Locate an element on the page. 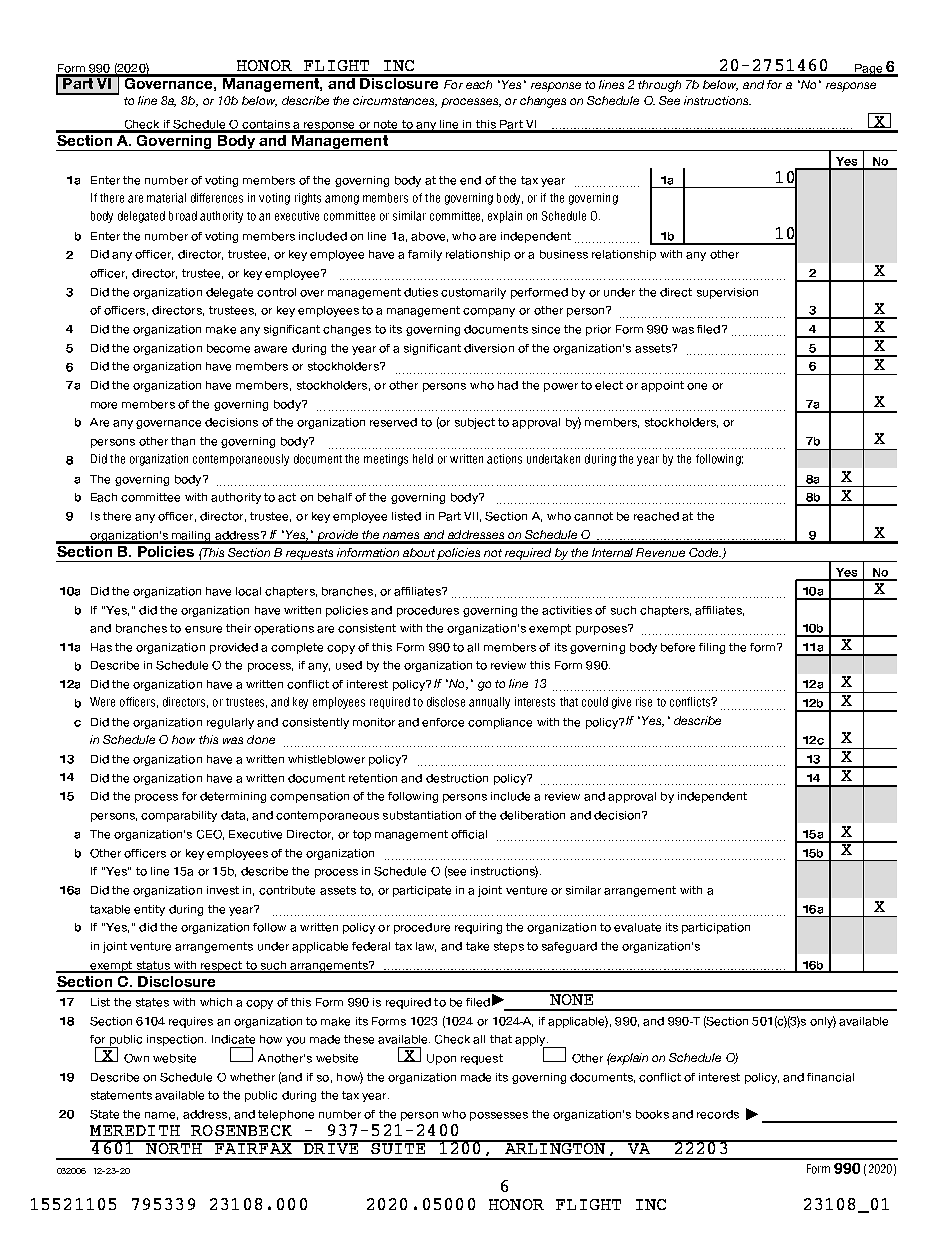  actions is located at coordinates (504, 459).
